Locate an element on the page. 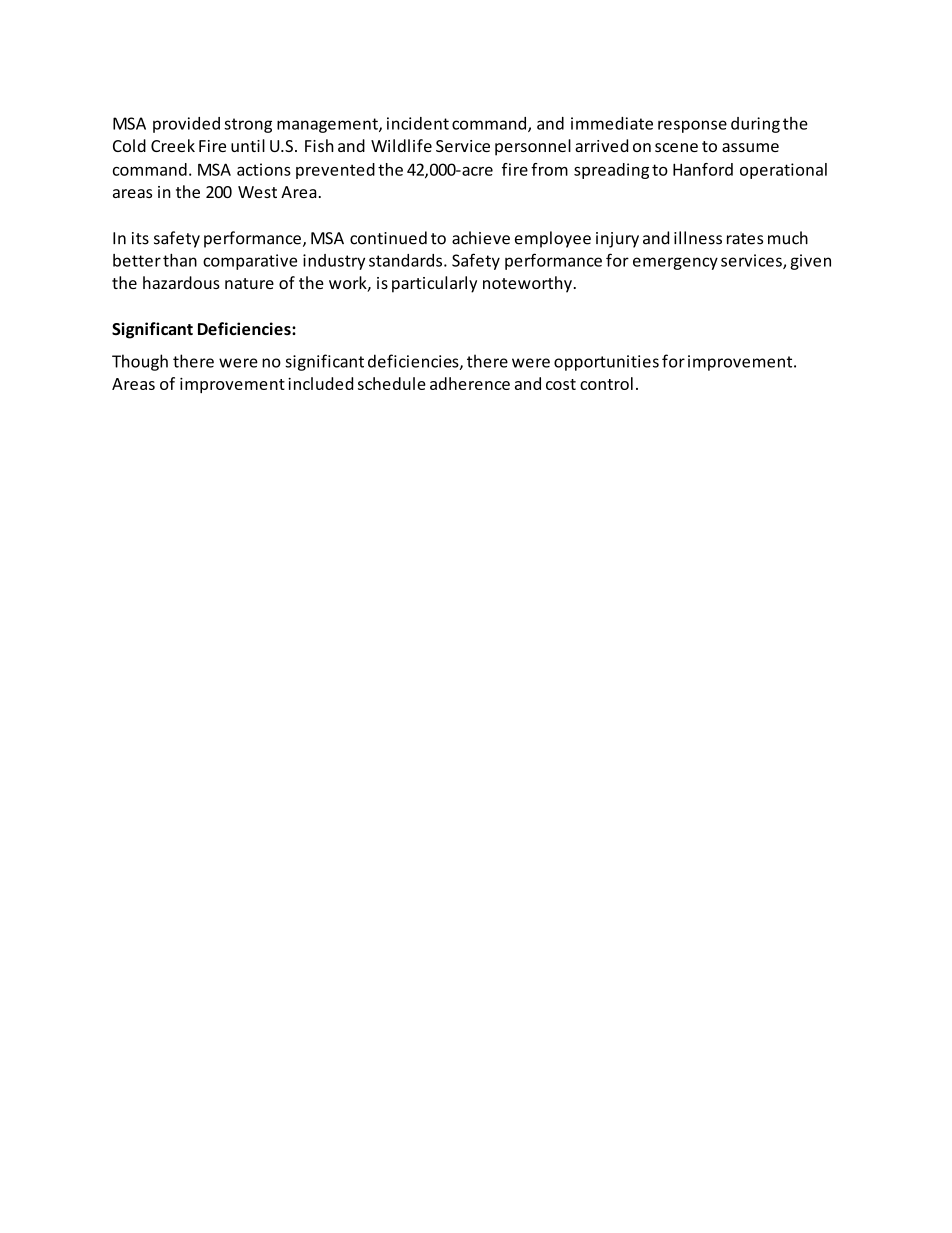 This document has width=952, height=1233. achieve is located at coordinates (481, 238).
